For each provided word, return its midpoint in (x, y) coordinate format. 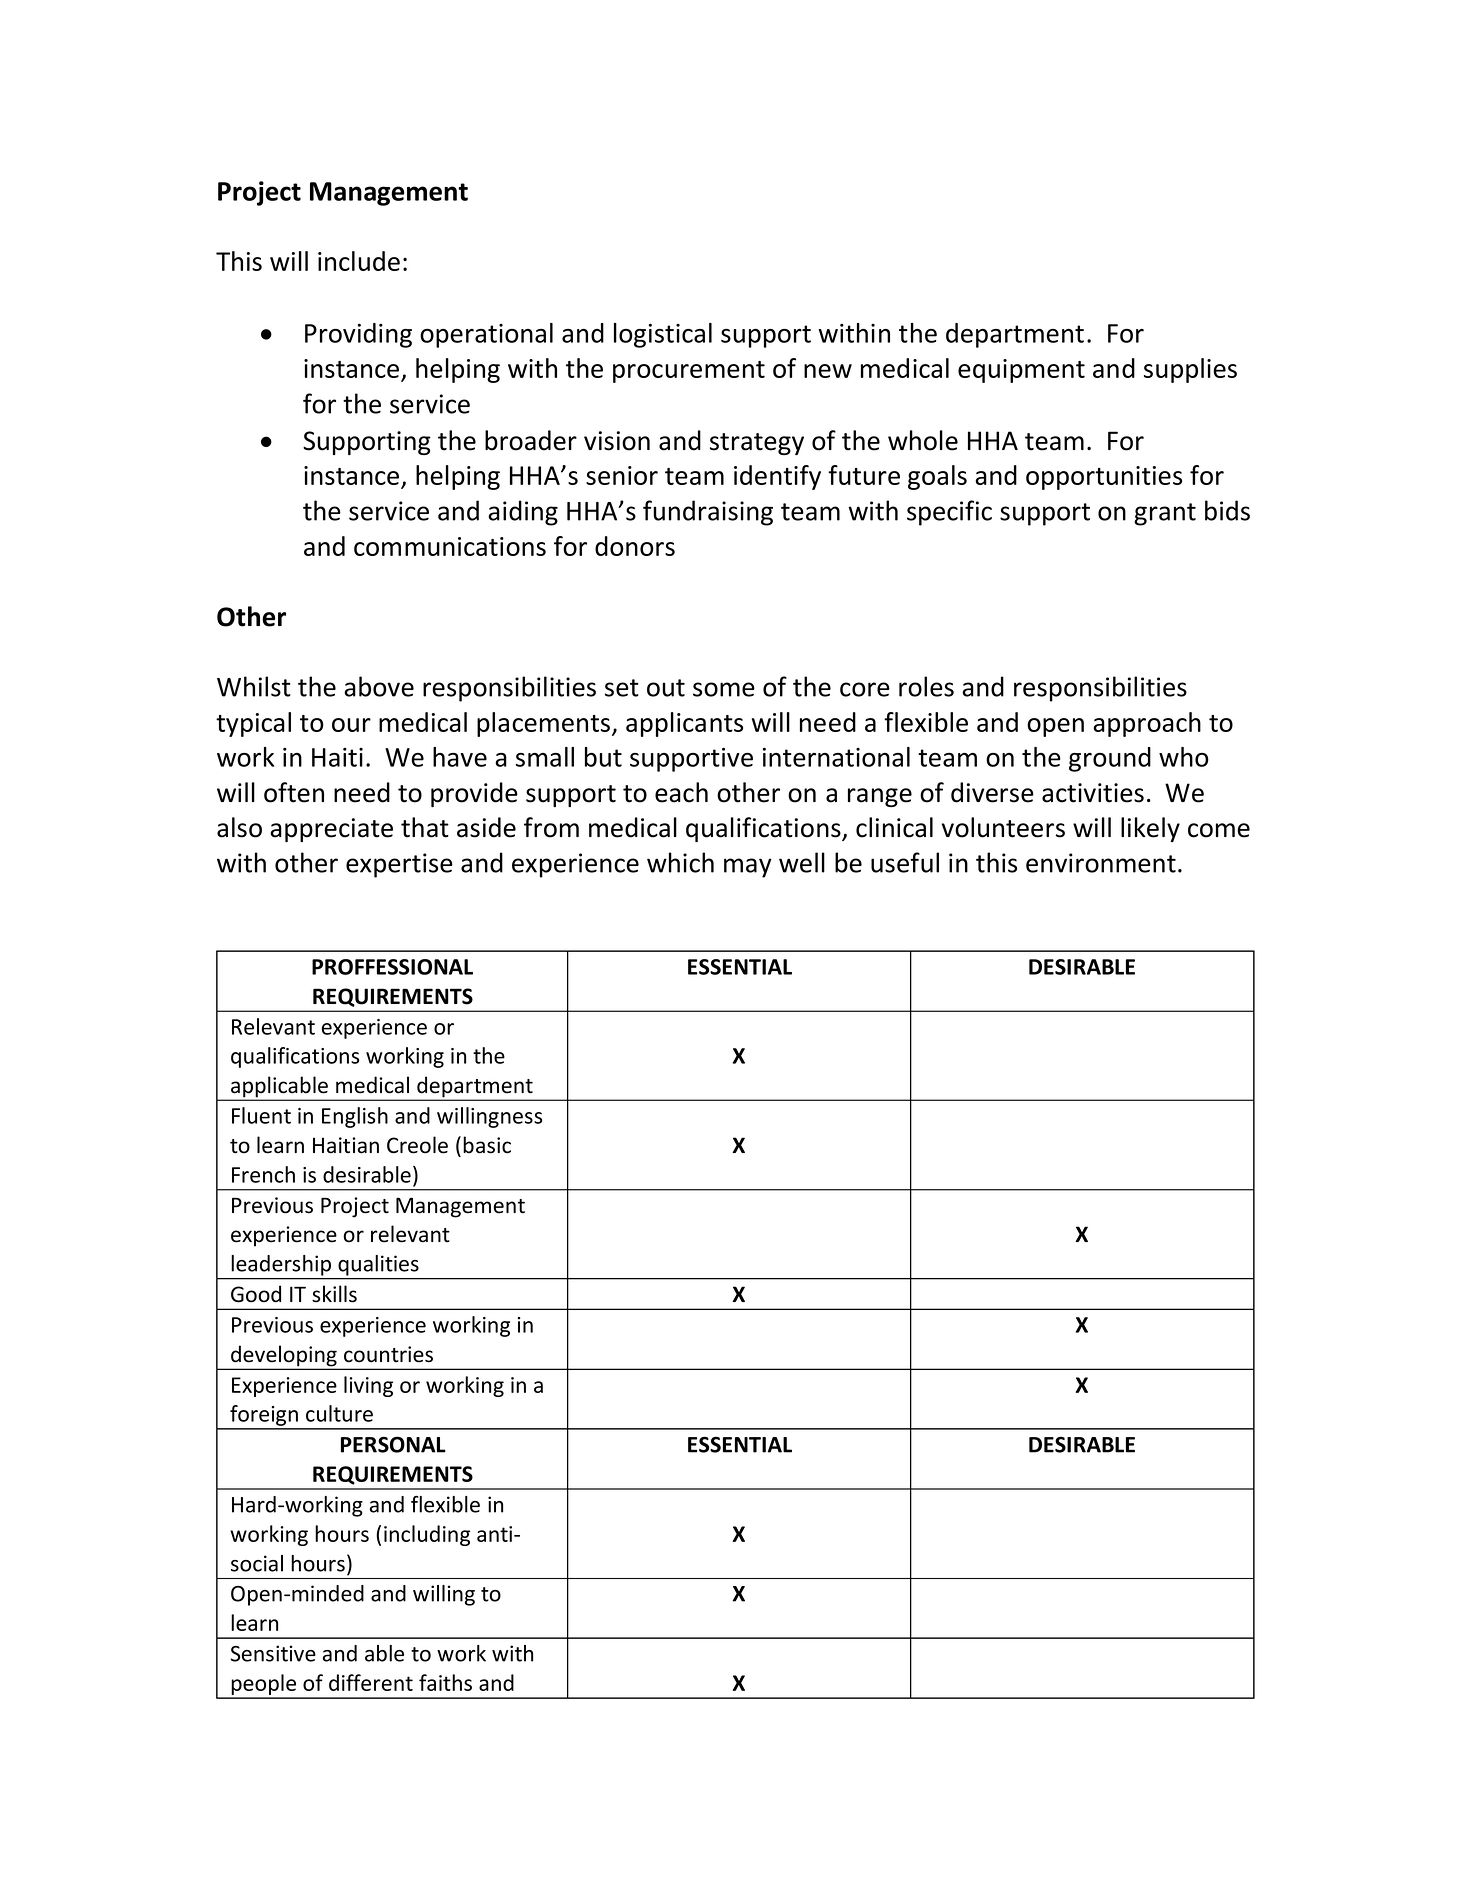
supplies (1190, 370)
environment (1101, 863)
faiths (445, 1682)
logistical (663, 335)
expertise (399, 865)
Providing (358, 335)
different (371, 1682)
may (748, 868)
